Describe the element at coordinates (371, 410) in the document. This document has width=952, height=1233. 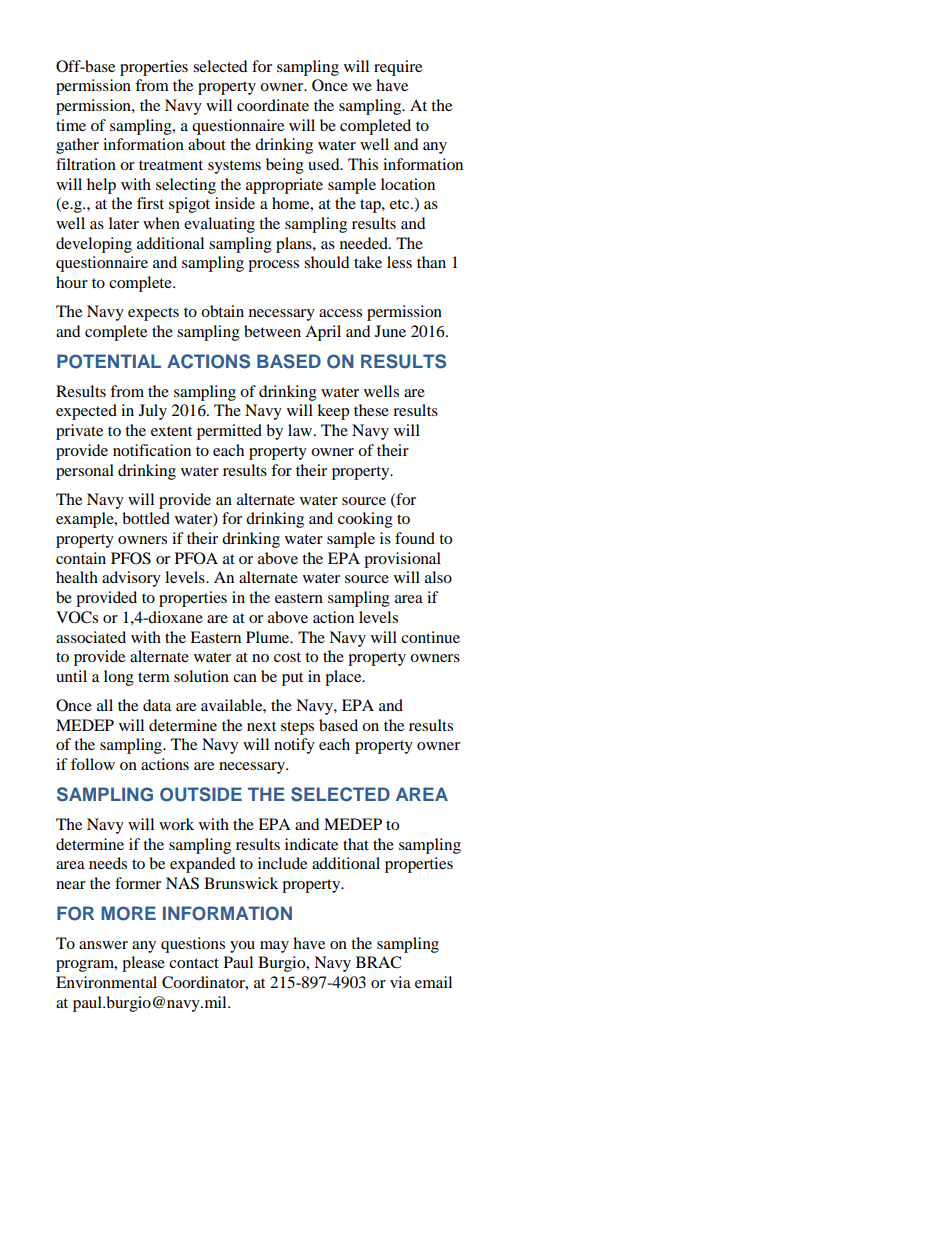
I see `these` at that location.
